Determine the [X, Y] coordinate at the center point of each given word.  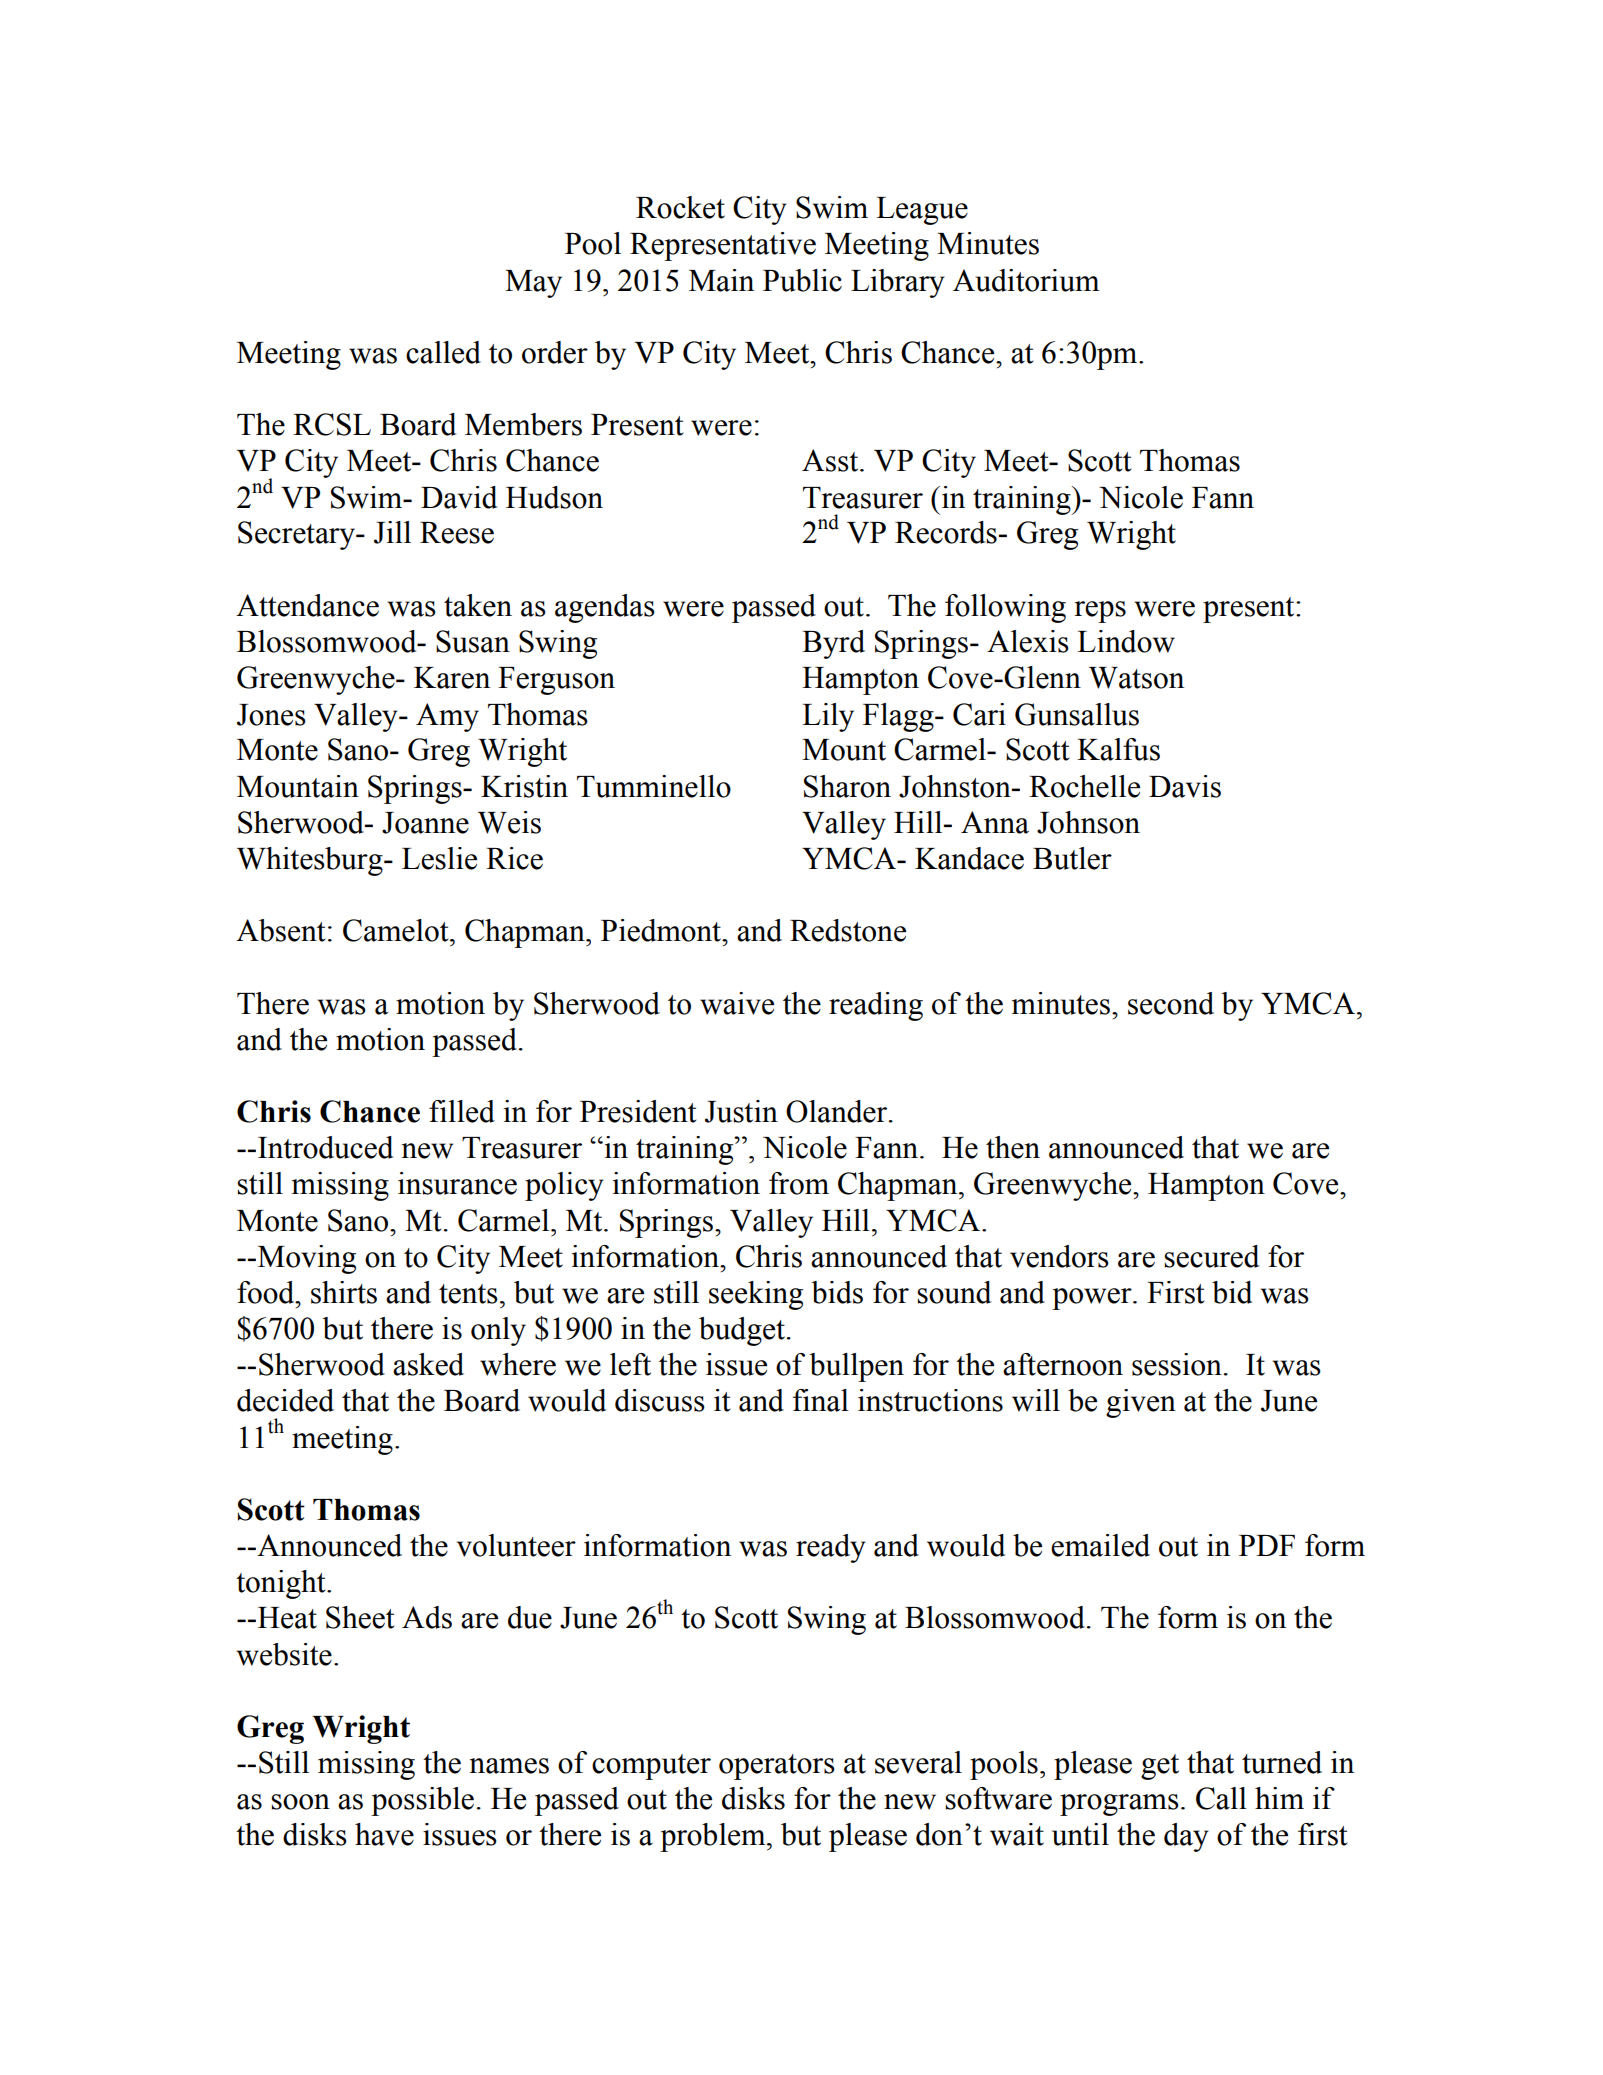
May [533, 284]
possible [422, 1801]
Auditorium [1026, 280]
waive [737, 1003]
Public [802, 280]
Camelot [397, 930]
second [1171, 1003]
